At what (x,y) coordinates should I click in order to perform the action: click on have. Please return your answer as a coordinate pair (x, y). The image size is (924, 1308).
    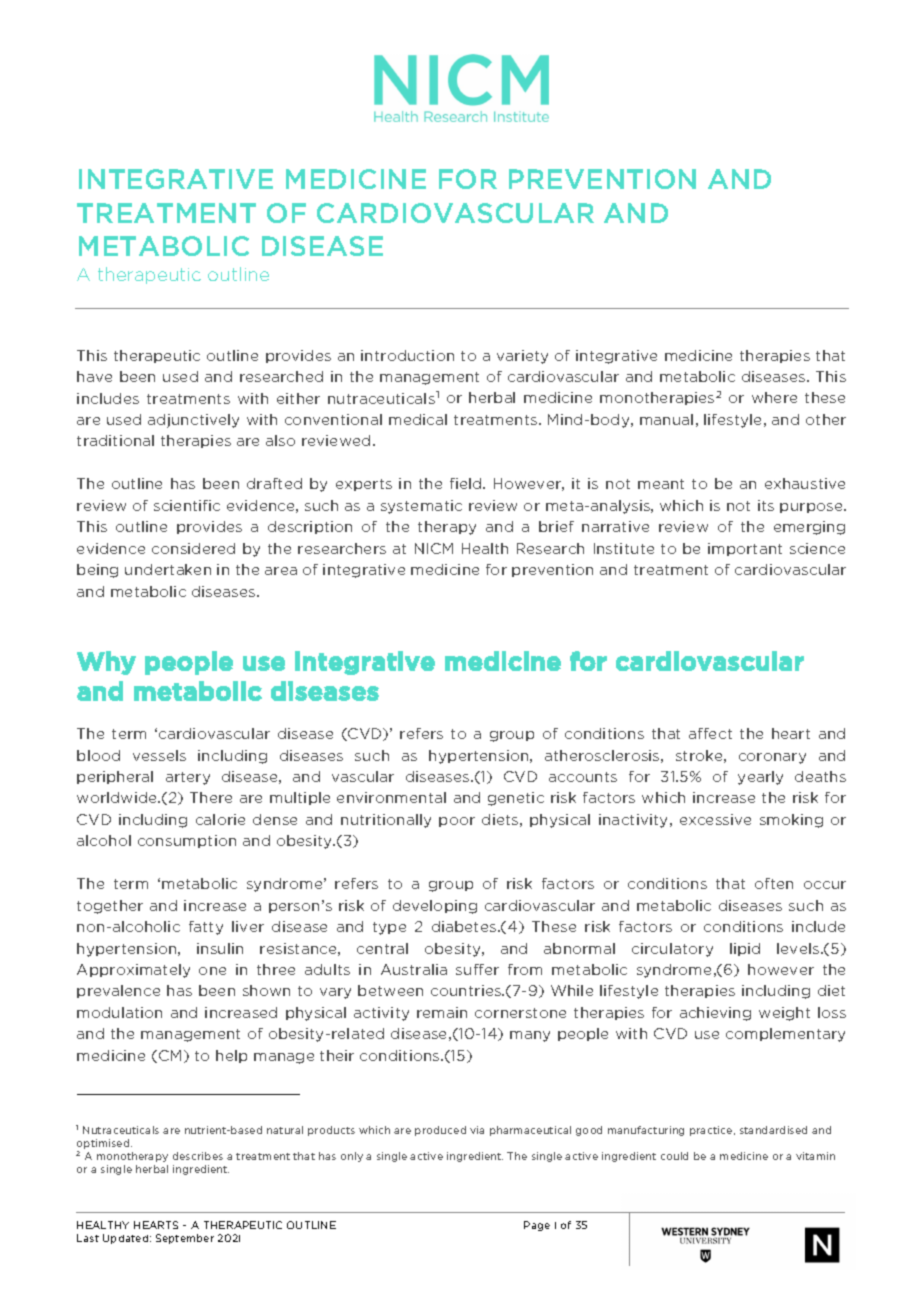
    Looking at the image, I should click on (94, 376).
